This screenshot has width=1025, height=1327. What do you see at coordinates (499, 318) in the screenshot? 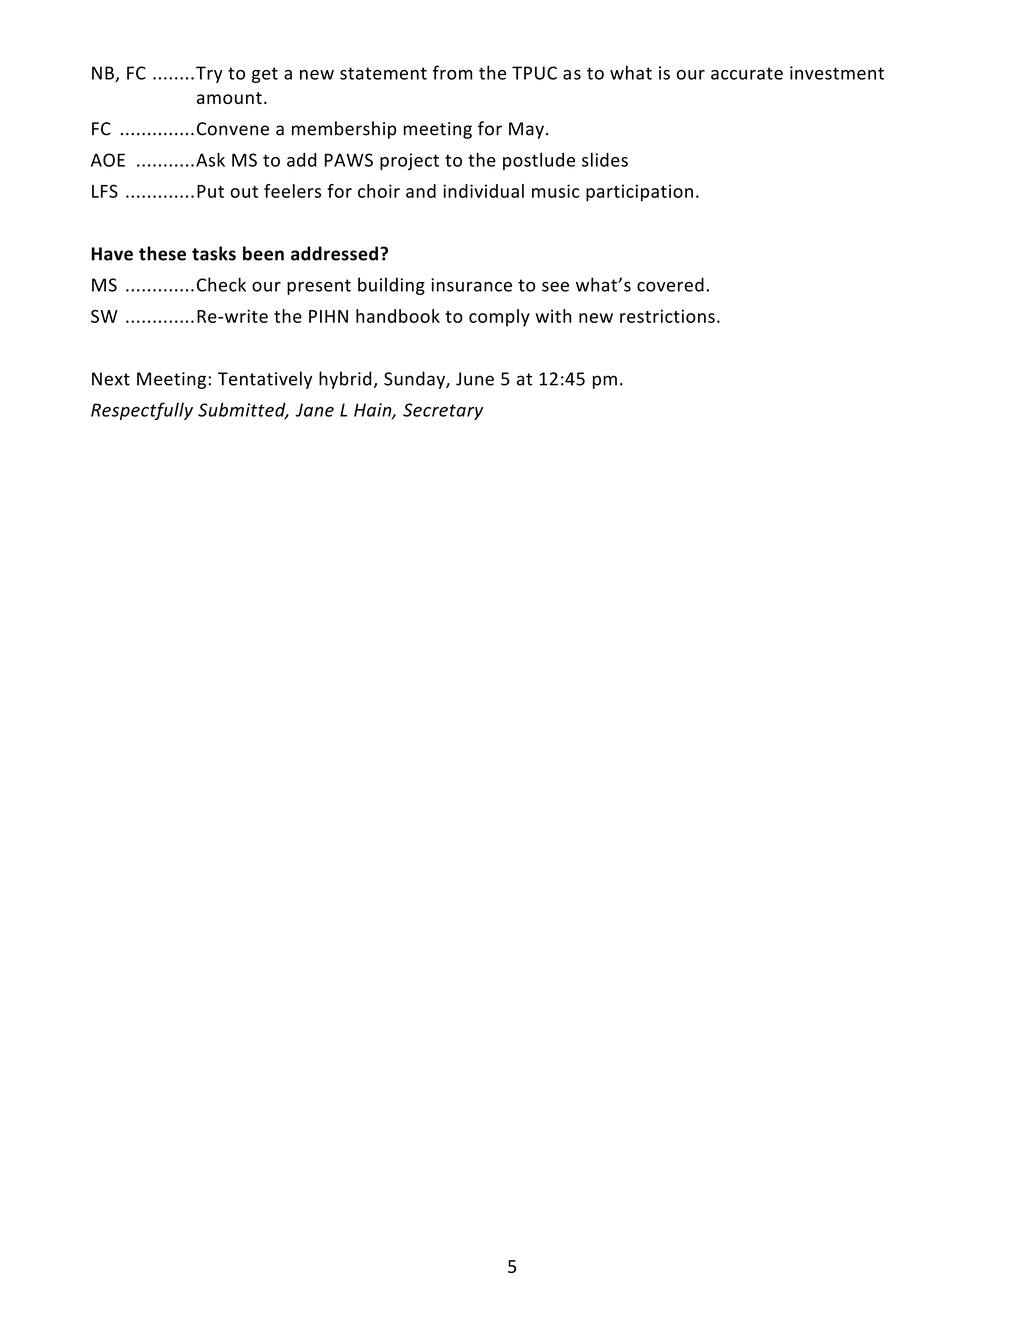
I see `comply` at bounding box center [499, 318].
